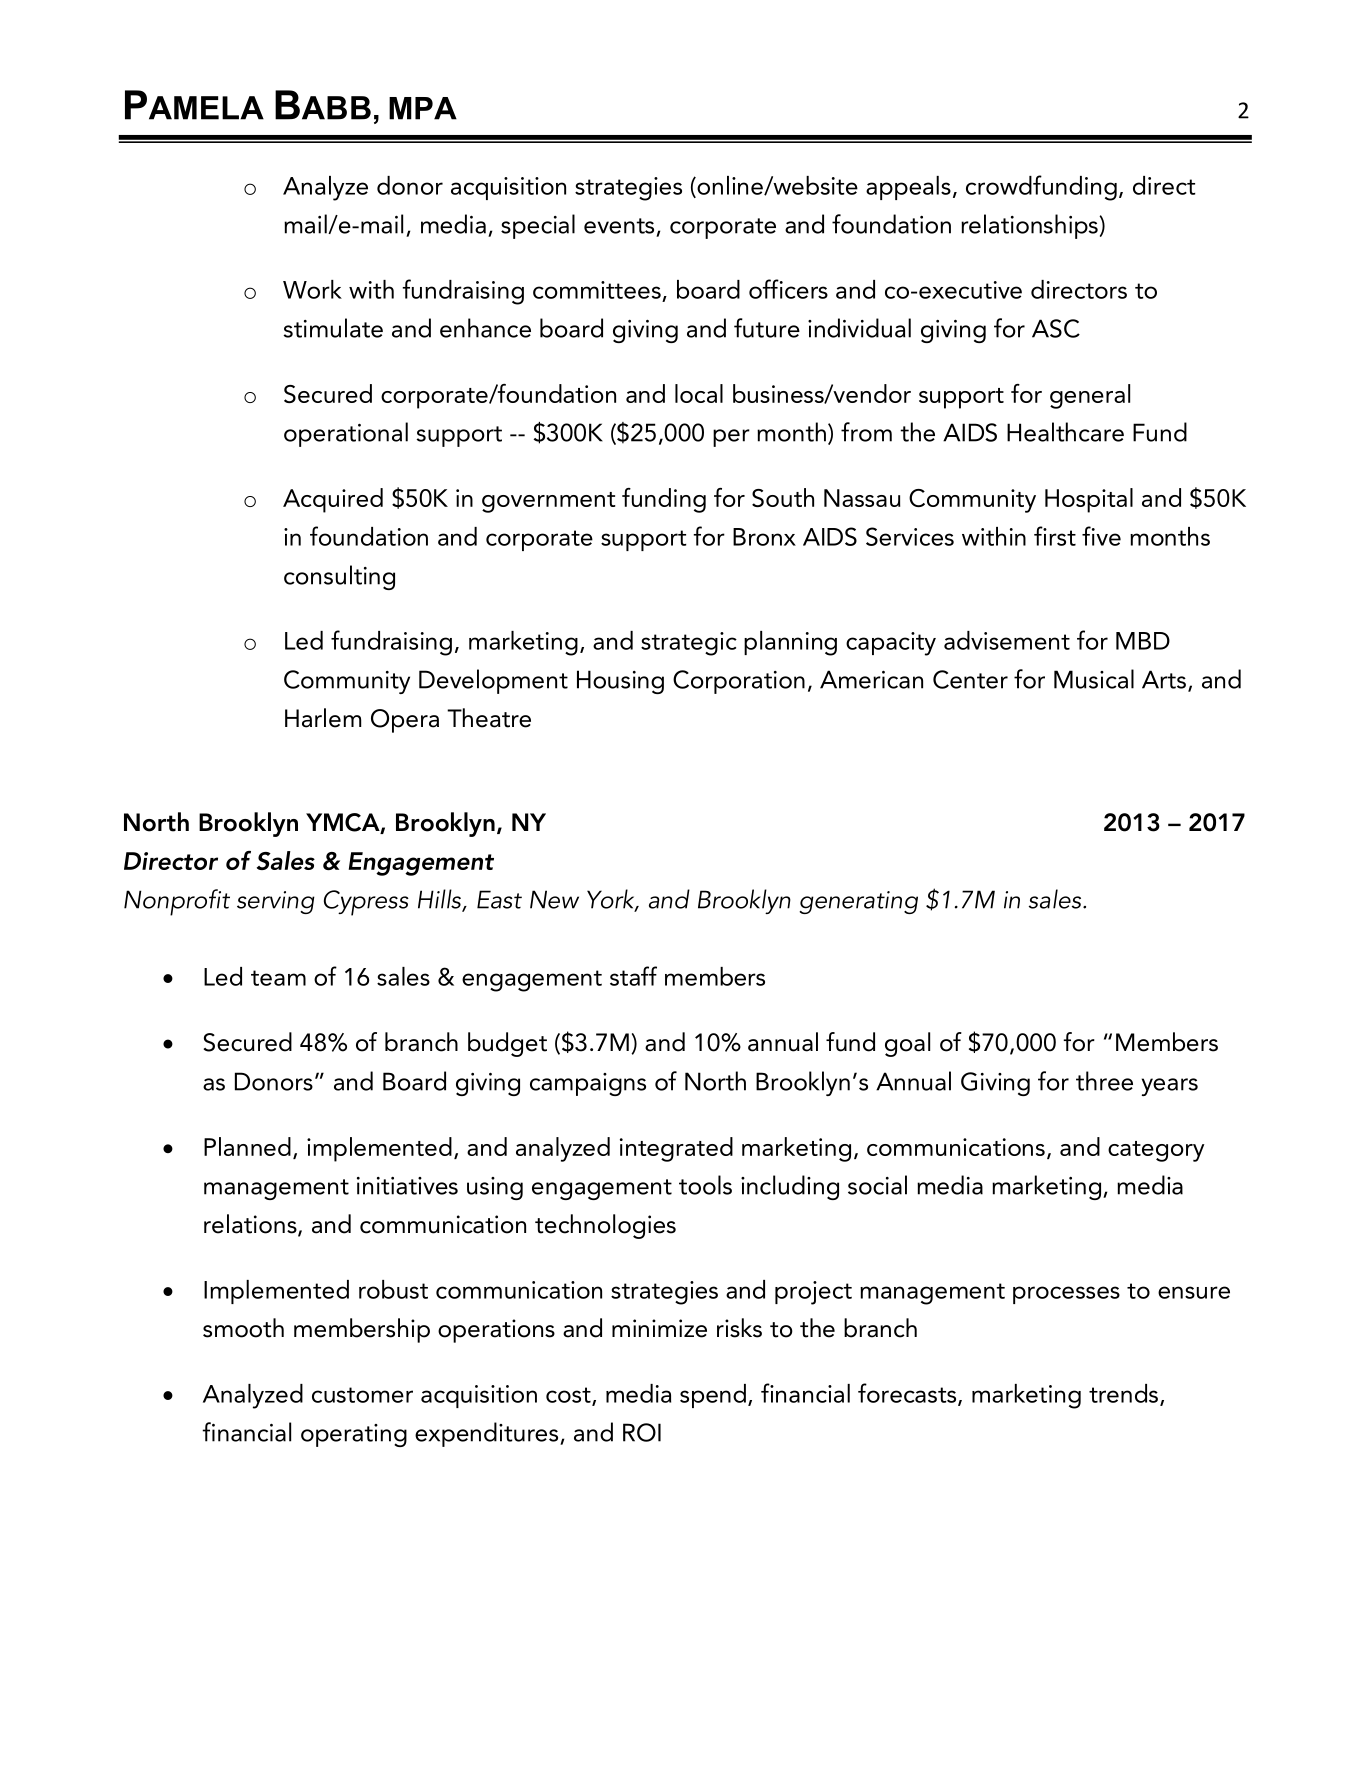  What do you see at coordinates (764, 537) in the page?
I see `Bronx` at bounding box center [764, 537].
